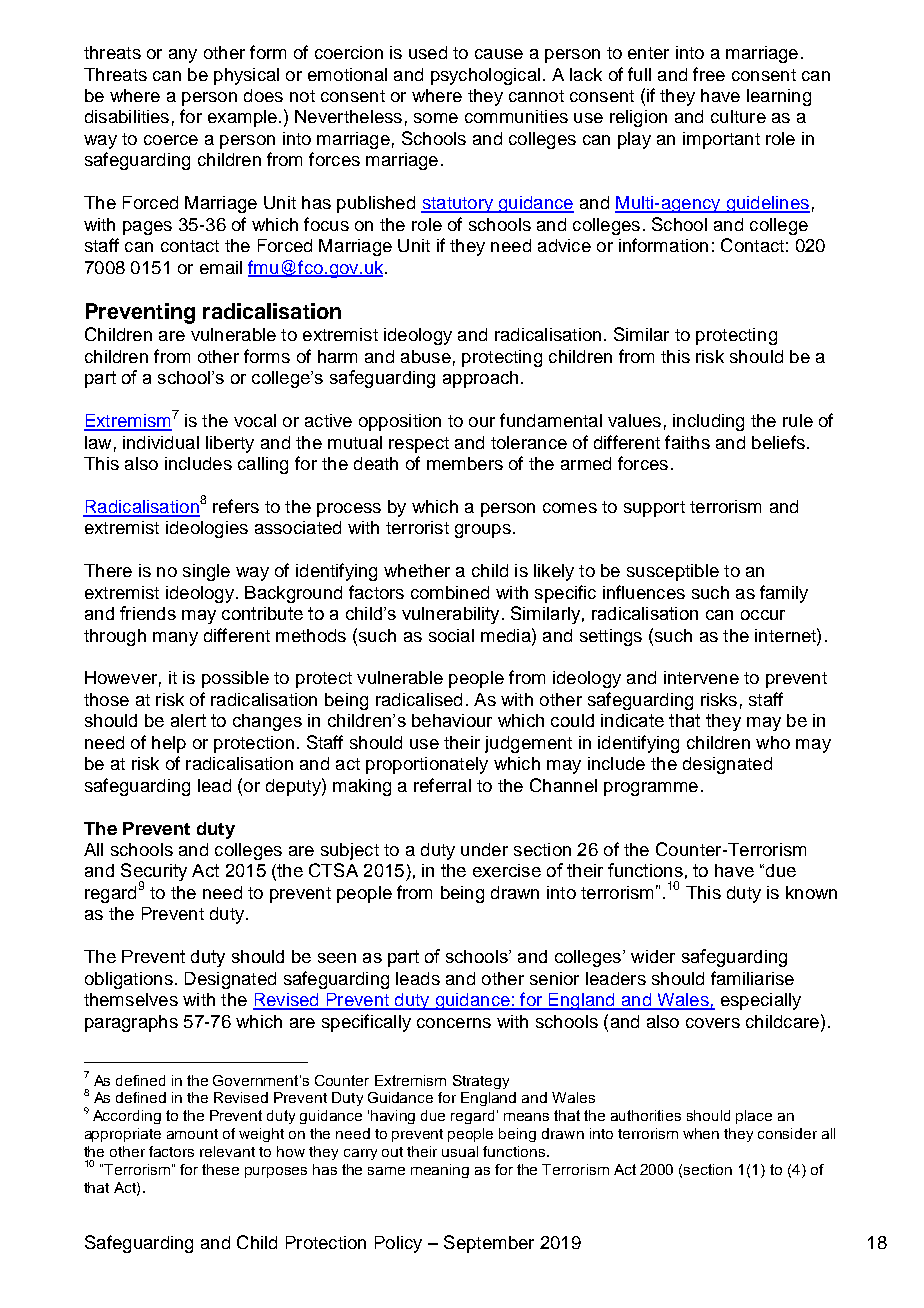 The image size is (924, 1308). Describe the element at coordinates (171, 140) in the screenshot. I see `coerce` at that location.
